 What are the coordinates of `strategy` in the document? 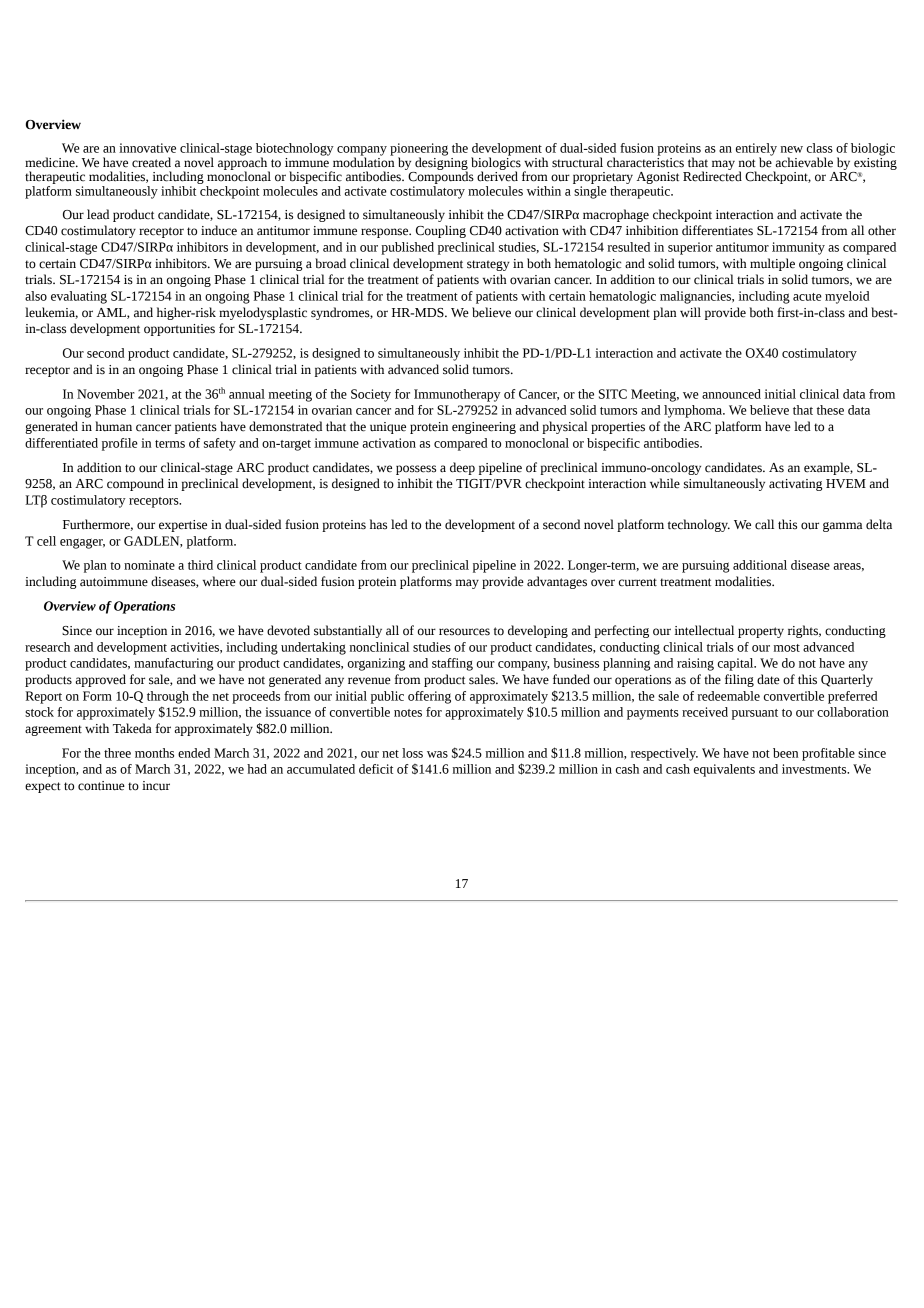 It's located at (488, 265).
